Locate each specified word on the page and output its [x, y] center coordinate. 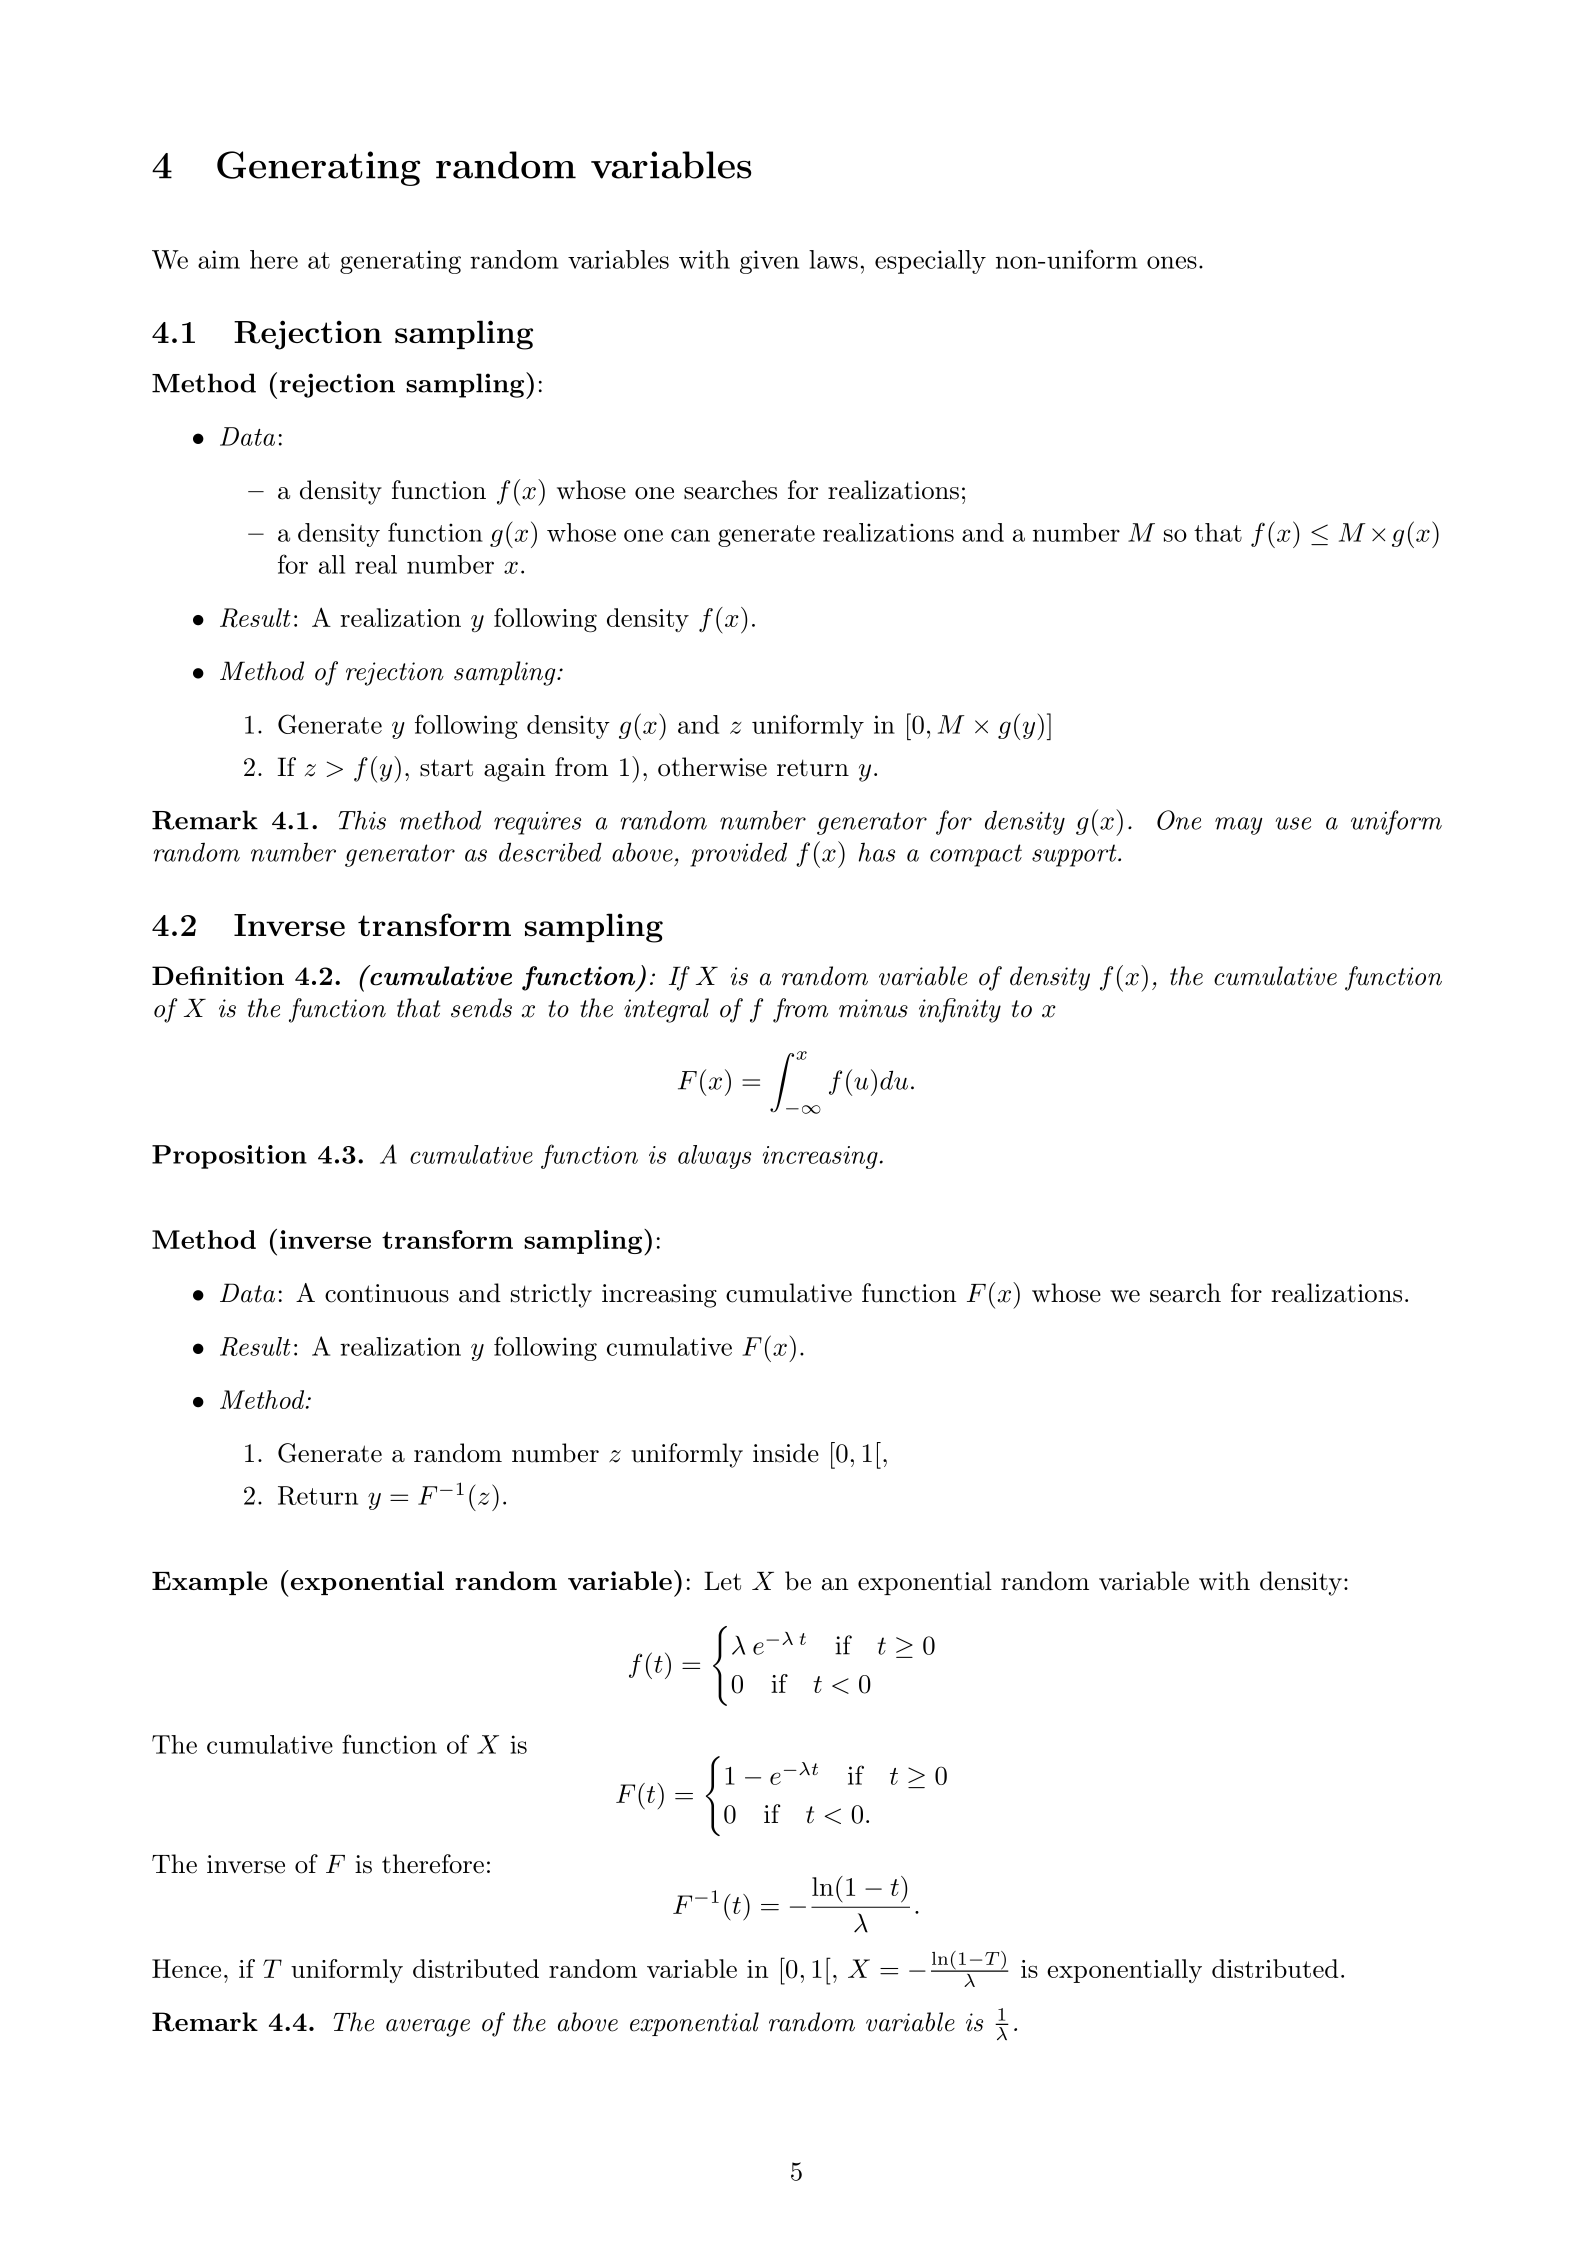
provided [738, 854]
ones [1172, 262]
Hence [186, 1968]
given [769, 262]
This [362, 820]
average [428, 2028]
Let [722, 1581]
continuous [387, 1293]
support [1075, 855]
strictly [551, 1295]
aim [219, 259]
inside [786, 1453]
